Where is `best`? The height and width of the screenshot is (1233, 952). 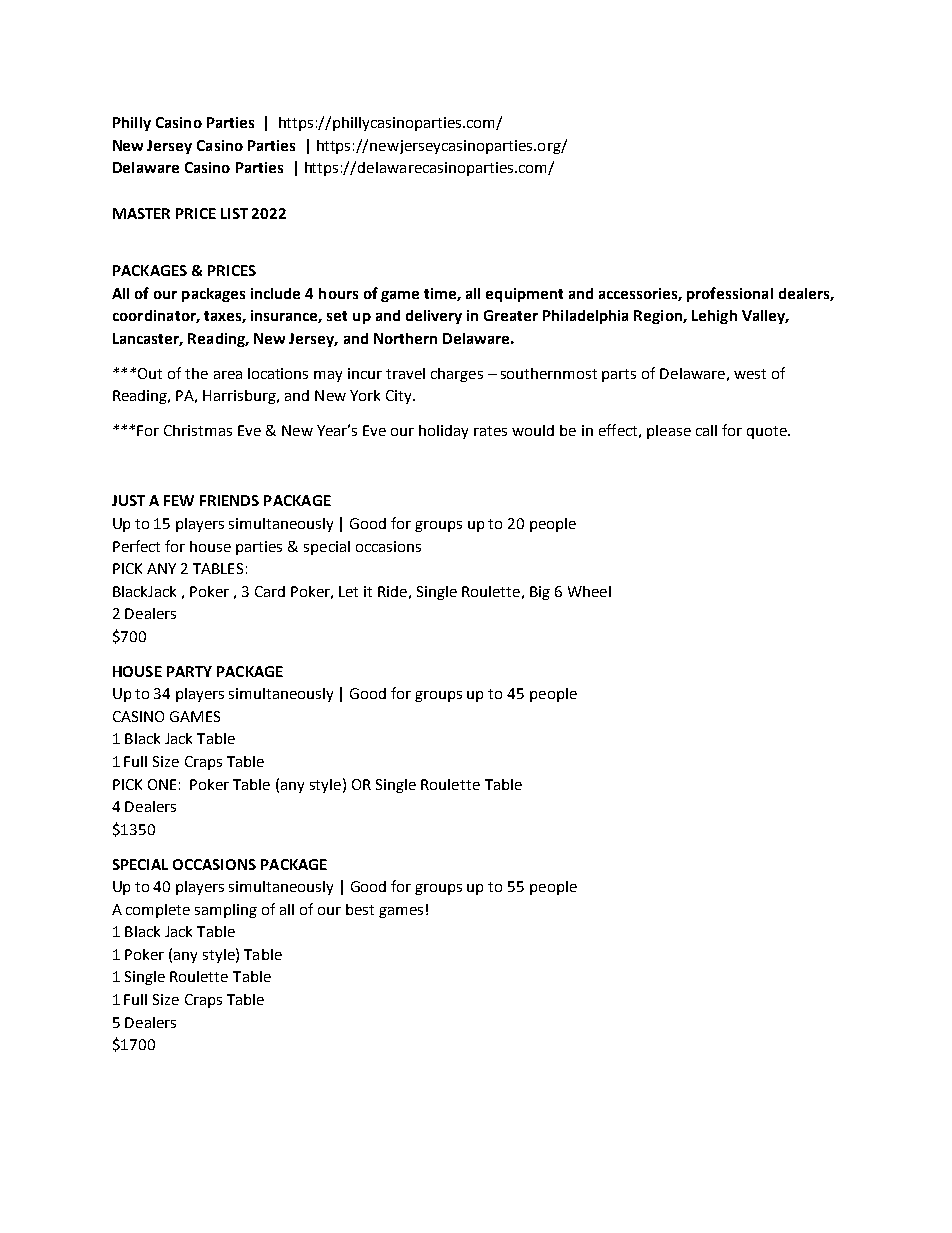
best is located at coordinates (360, 909).
